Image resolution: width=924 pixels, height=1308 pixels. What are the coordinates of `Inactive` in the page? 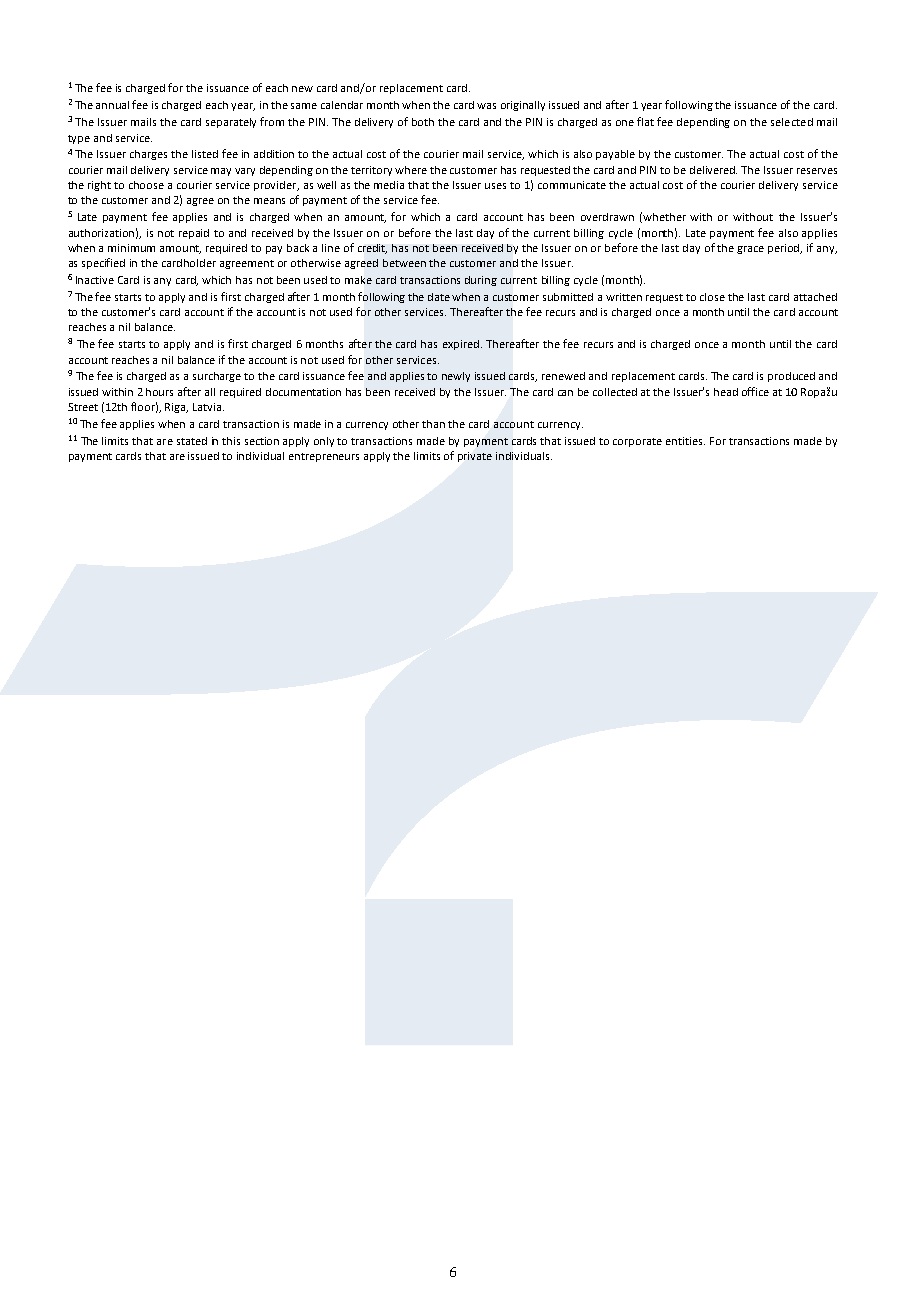 It's located at (95, 280).
